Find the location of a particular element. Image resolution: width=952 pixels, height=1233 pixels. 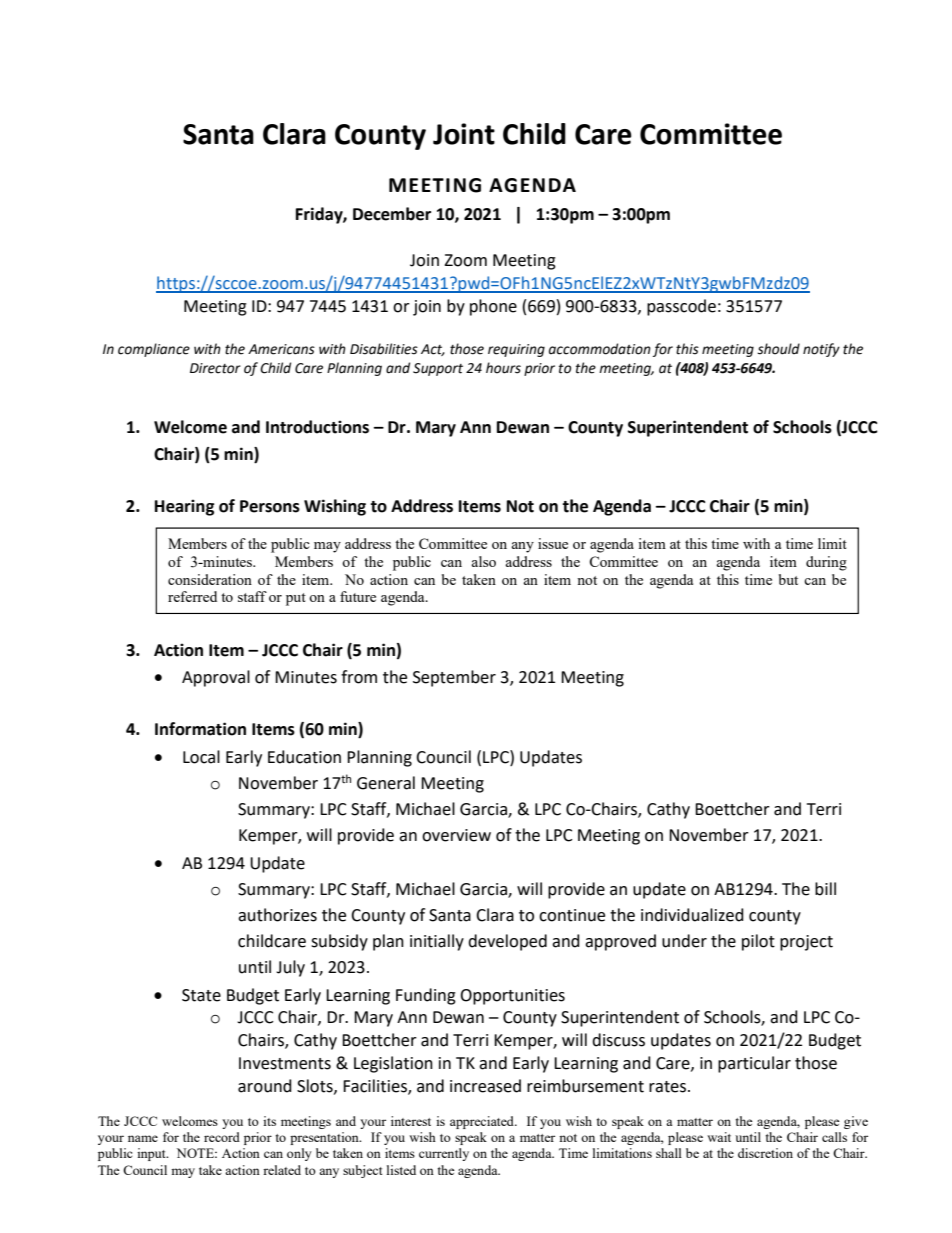

but is located at coordinates (788, 579).
